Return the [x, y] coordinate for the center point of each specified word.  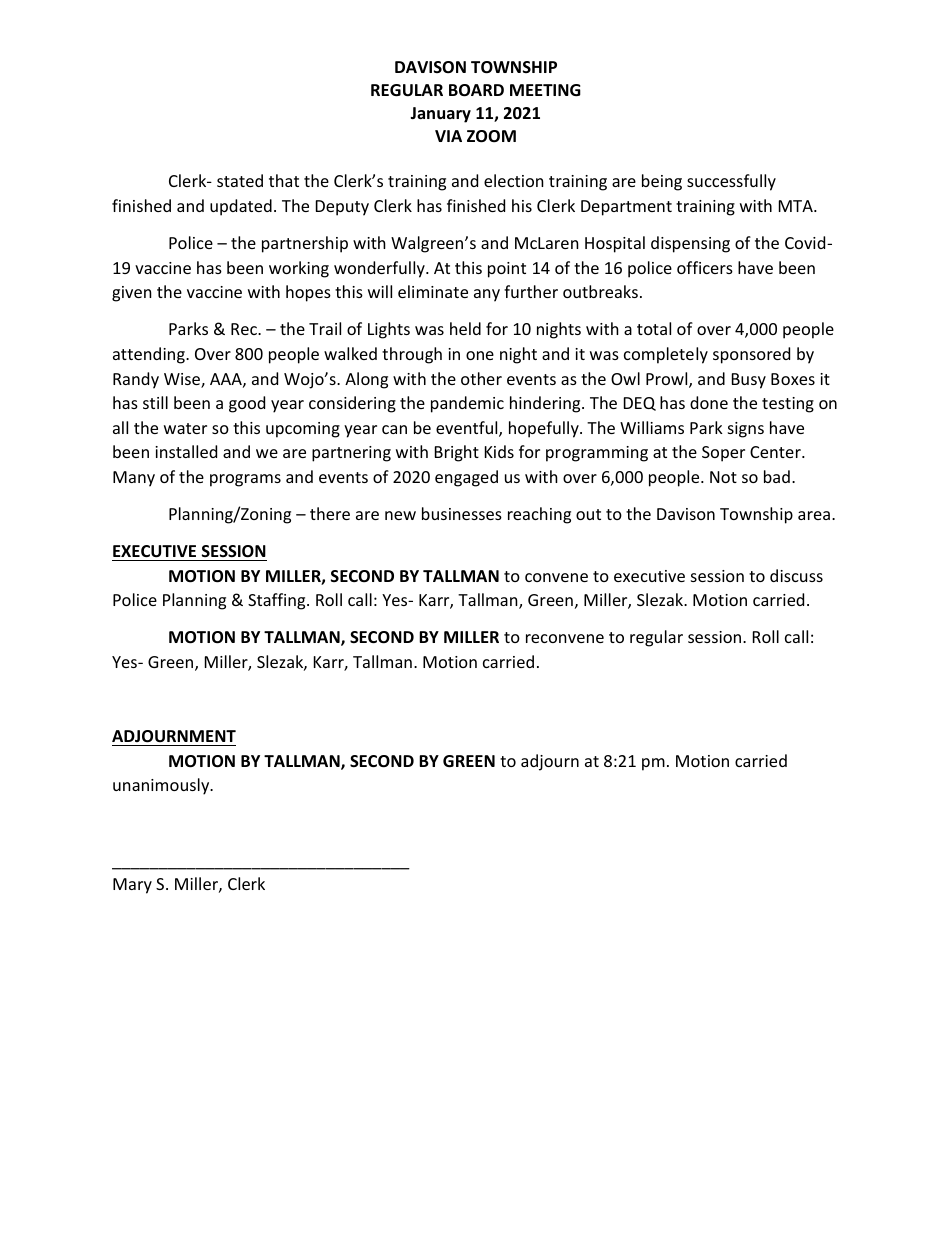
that [284, 180]
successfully [731, 182]
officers [705, 267]
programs [245, 480]
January [440, 115]
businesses [462, 513]
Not [723, 477]
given [132, 294]
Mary [132, 886]
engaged [466, 478]
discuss [796, 575]
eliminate [433, 291]
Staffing [278, 601]
